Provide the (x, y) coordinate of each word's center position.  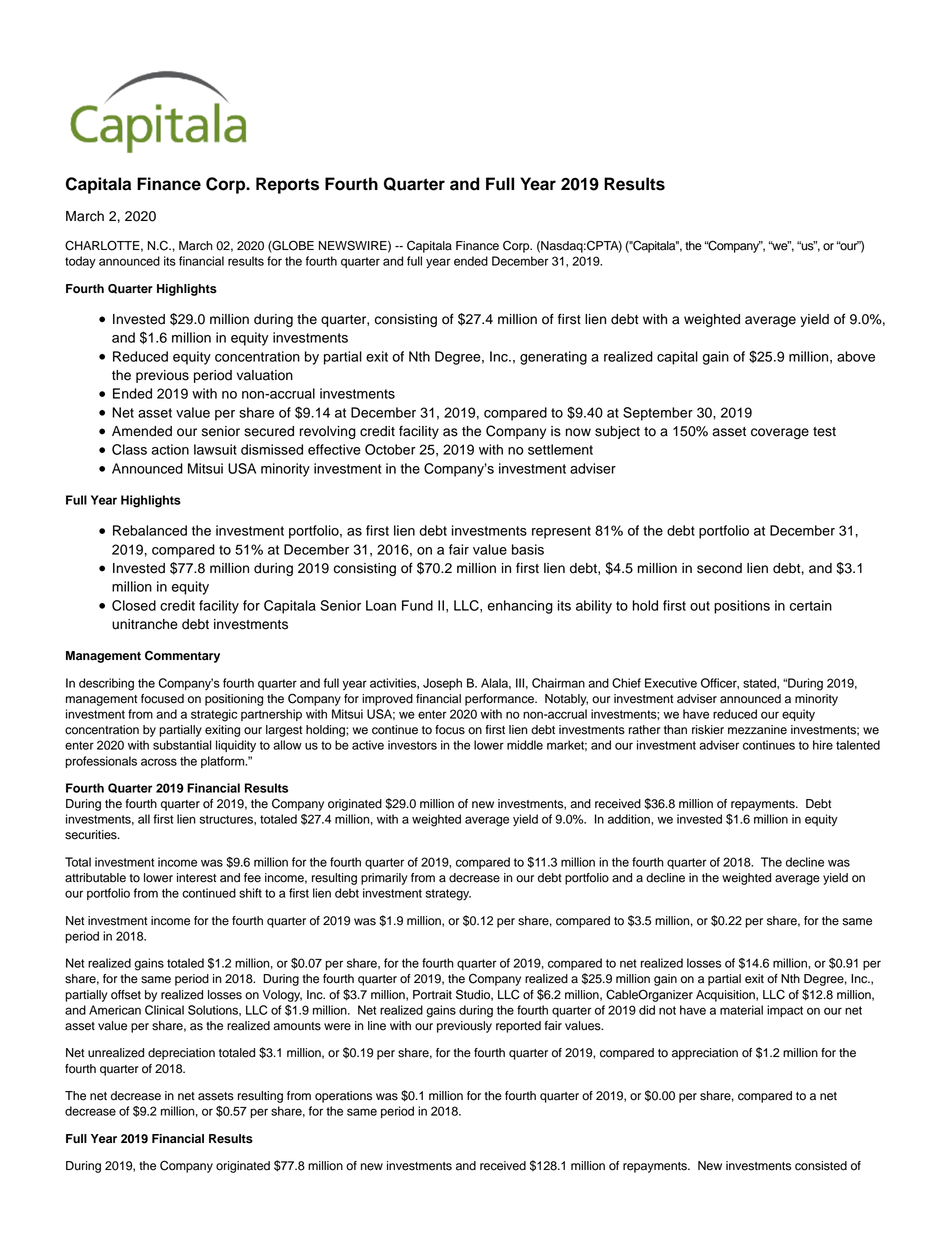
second (719, 568)
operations (343, 1097)
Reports (287, 185)
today (80, 262)
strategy (448, 895)
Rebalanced (150, 530)
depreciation (181, 1054)
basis (528, 549)
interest (196, 878)
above (856, 356)
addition (630, 819)
